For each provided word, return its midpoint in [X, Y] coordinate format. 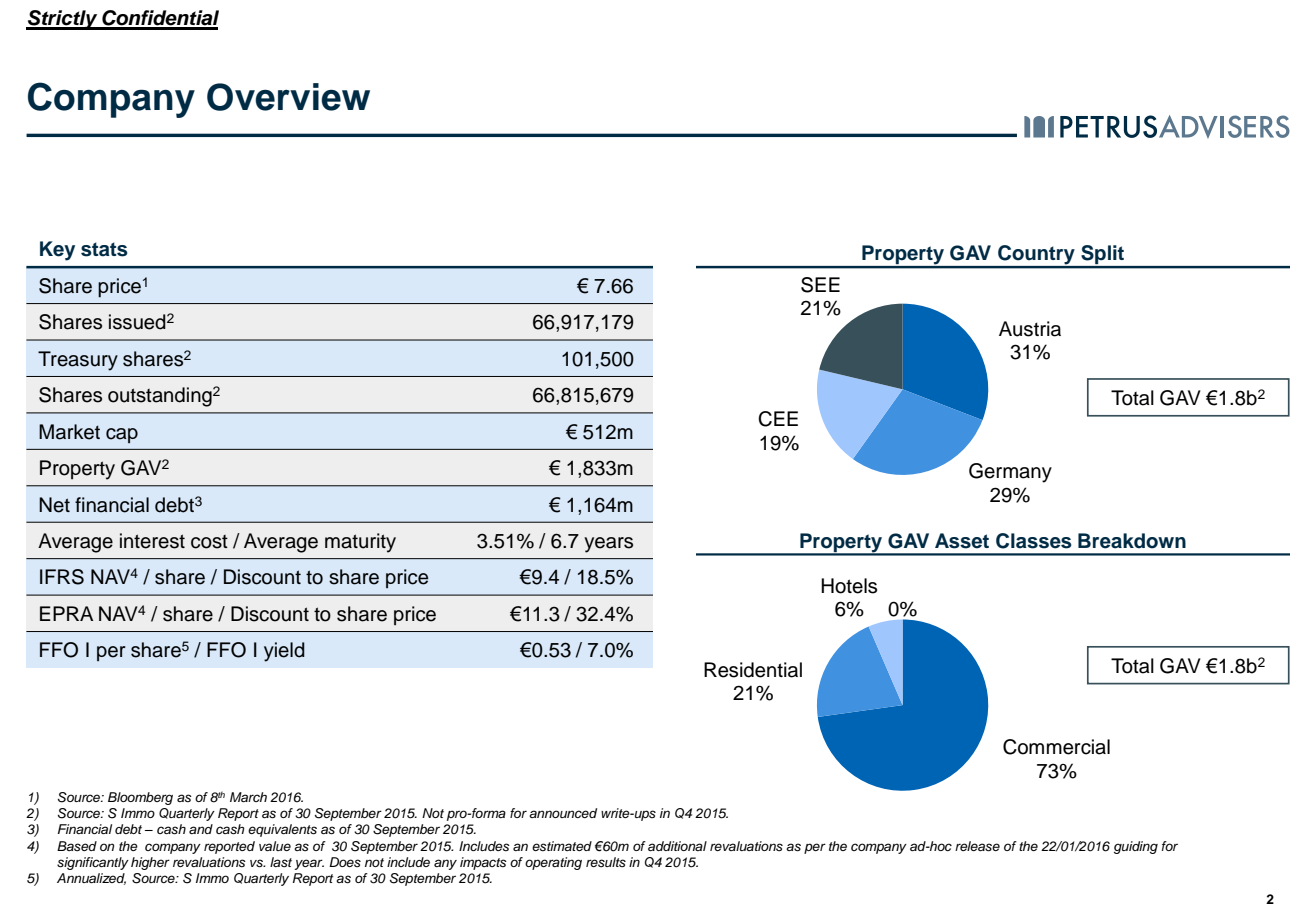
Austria [1030, 329]
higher [150, 863]
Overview [288, 97]
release [977, 846]
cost [209, 542]
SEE [820, 285]
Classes [1034, 541]
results [606, 862]
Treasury [78, 361]
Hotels [849, 586]
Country [1036, 256]
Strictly [63, 20]
